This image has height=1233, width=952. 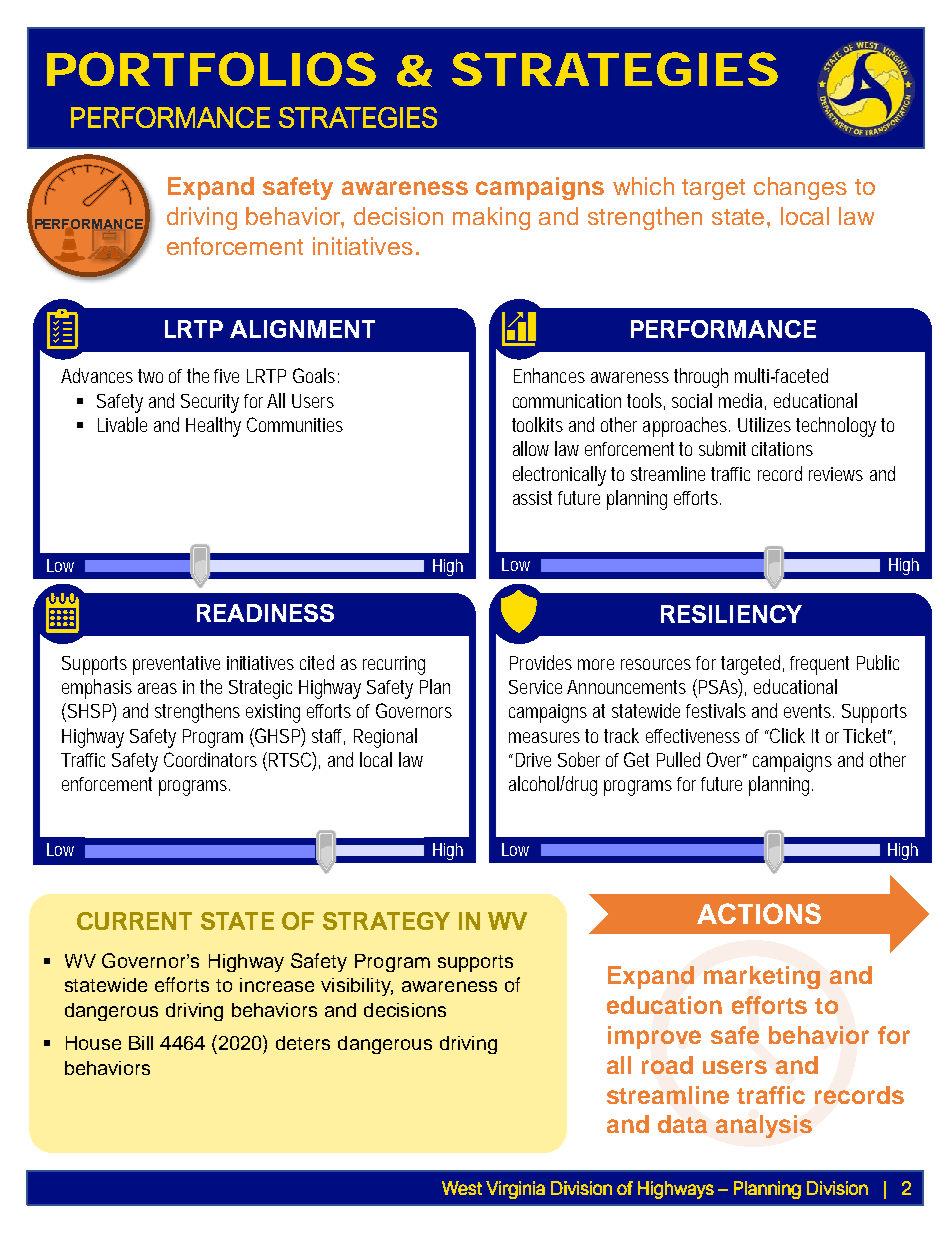 I want to click on making, so click(x=491, y=218).
